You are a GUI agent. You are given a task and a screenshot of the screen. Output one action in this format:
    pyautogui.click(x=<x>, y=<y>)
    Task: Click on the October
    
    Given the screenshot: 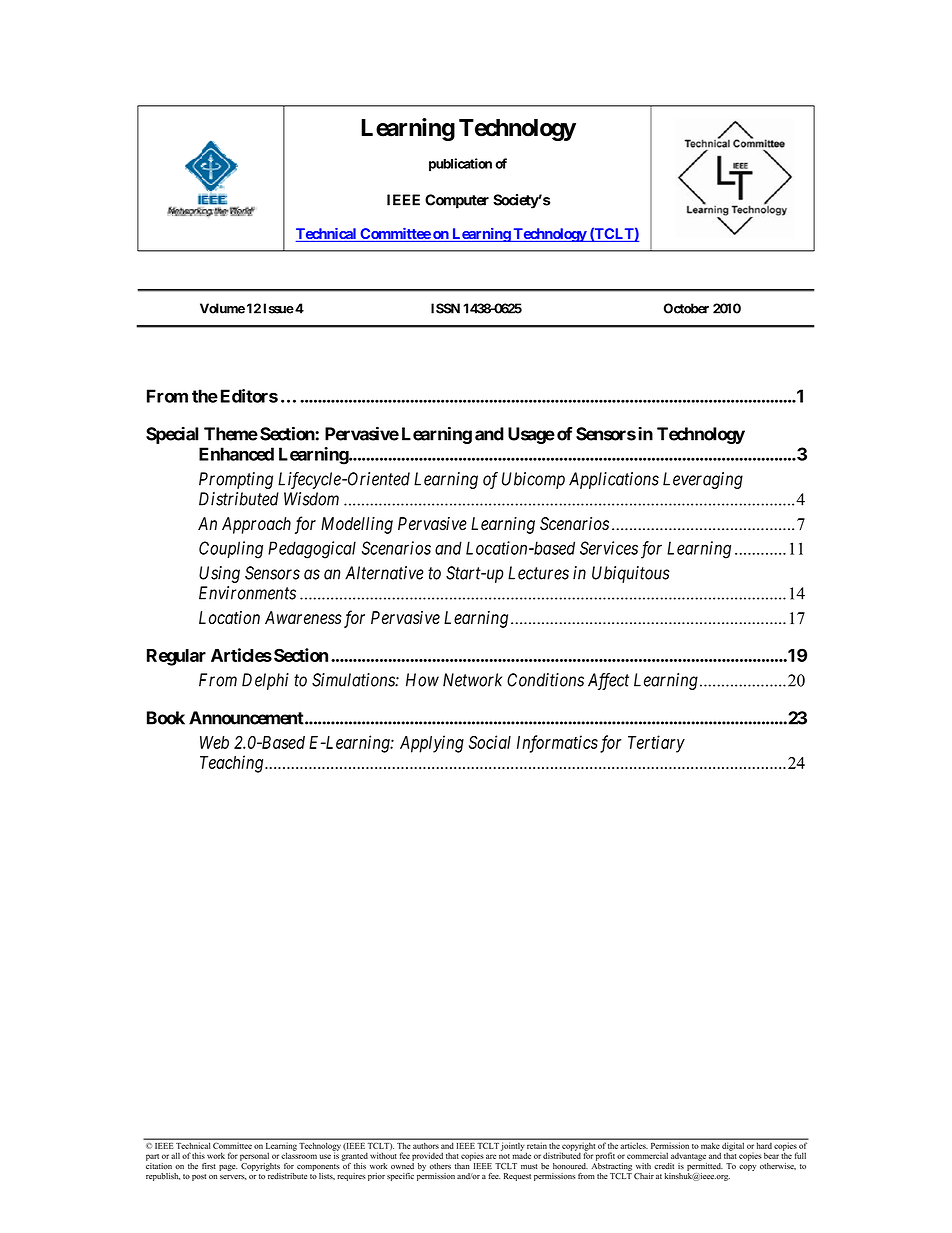 What is the action you would take?
    pyautogui.click(x=686, y=308)
